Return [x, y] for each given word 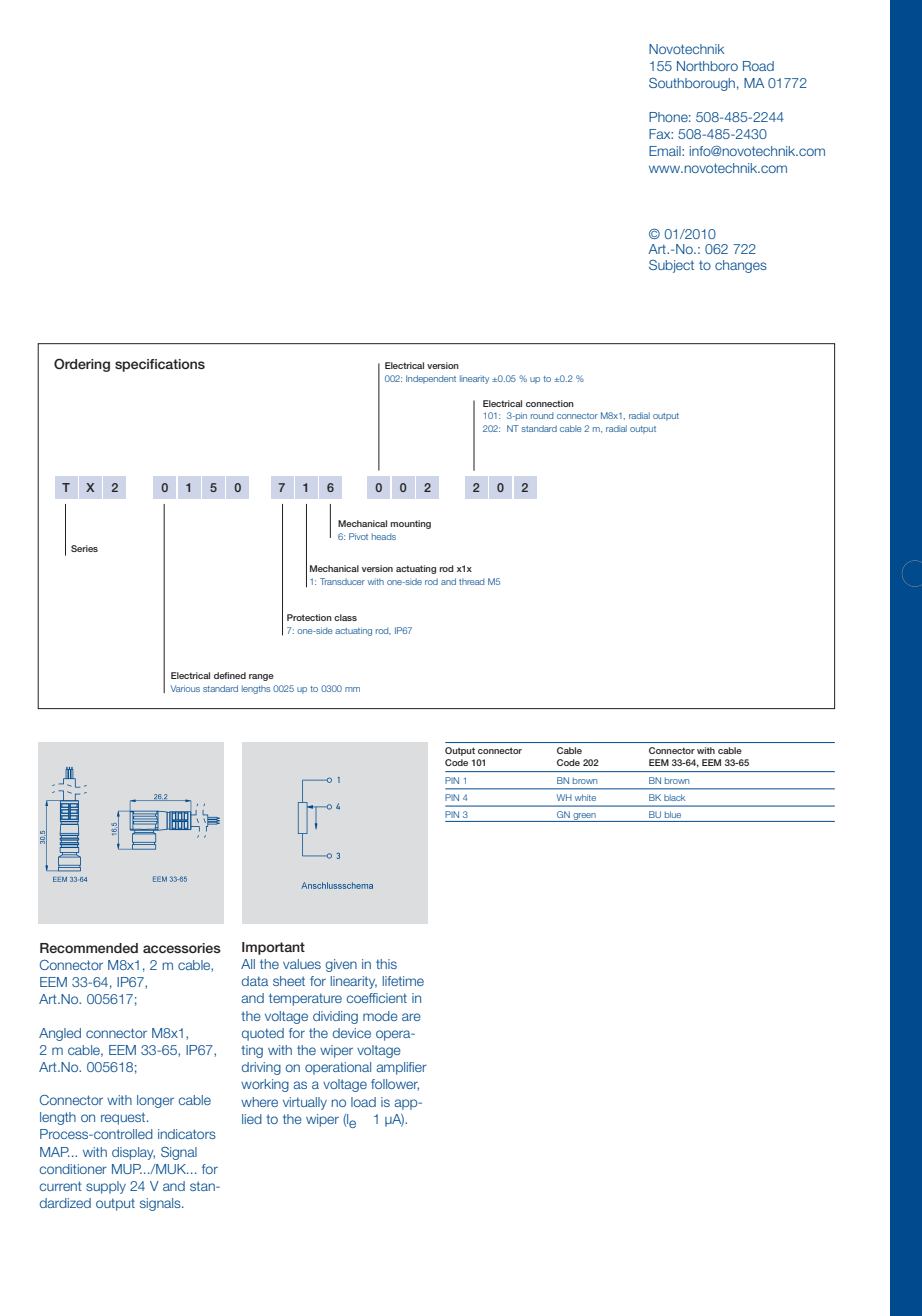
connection [550, 403]
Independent [431, 379]
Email [666, 151]
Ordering [82, 365]
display [133, 1153]
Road [758, 66]
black [674, 797]
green [584, 817]
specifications [160, 365]
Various [185, 688]
